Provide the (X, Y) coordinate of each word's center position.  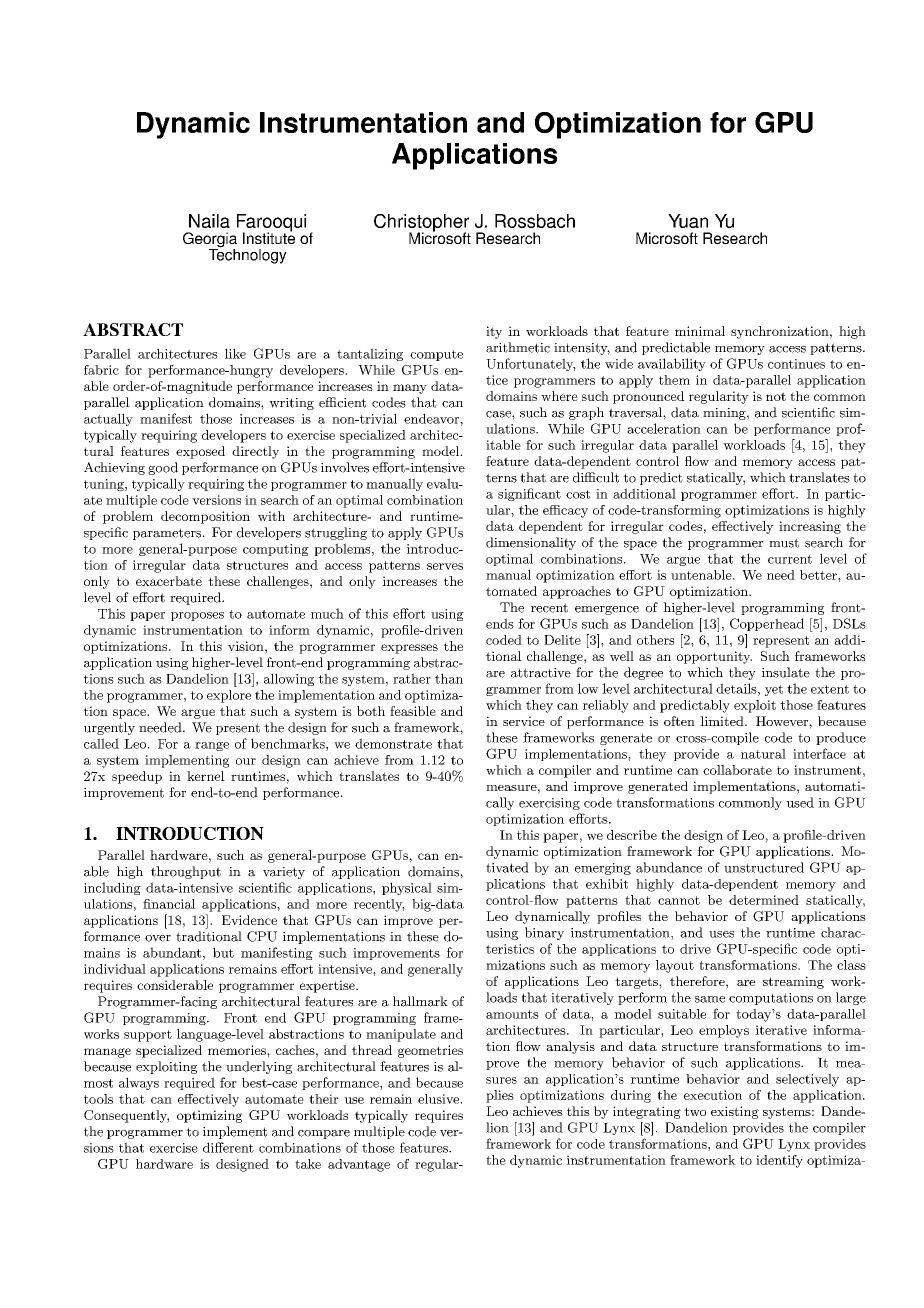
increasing (810, 527)
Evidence (249, 920)
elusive (439, 1099)
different (228, 1147)
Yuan (688, 221)
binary (544, 933)
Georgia (210, 241)
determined (764, 900)
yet (774, 690)
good (163, 468)
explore (229, 696)
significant (529, 494)
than (449, 678)
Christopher (421, 224)
